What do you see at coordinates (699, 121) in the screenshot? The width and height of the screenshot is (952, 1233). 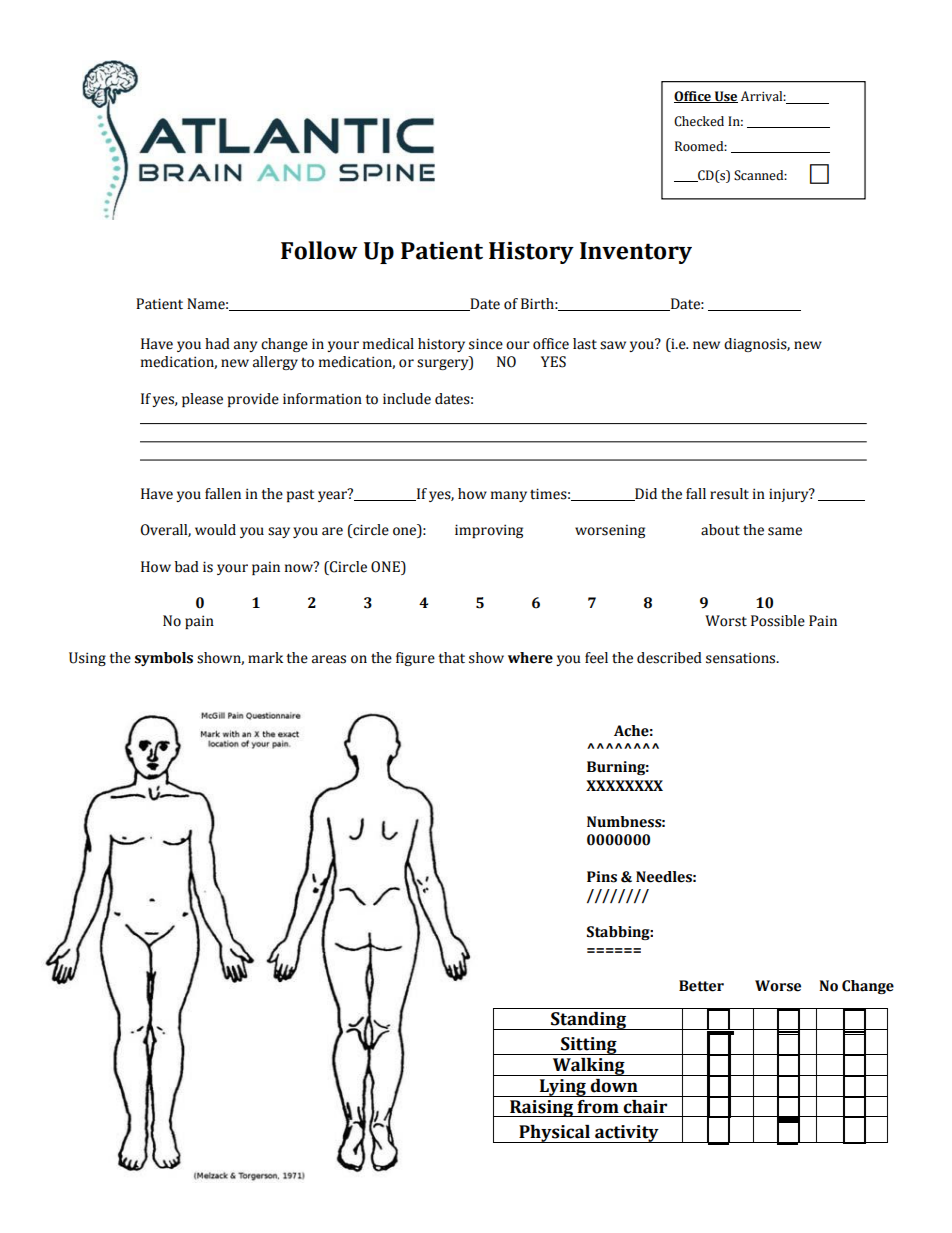 I see `Checked` at bounding box center [699, 121].
